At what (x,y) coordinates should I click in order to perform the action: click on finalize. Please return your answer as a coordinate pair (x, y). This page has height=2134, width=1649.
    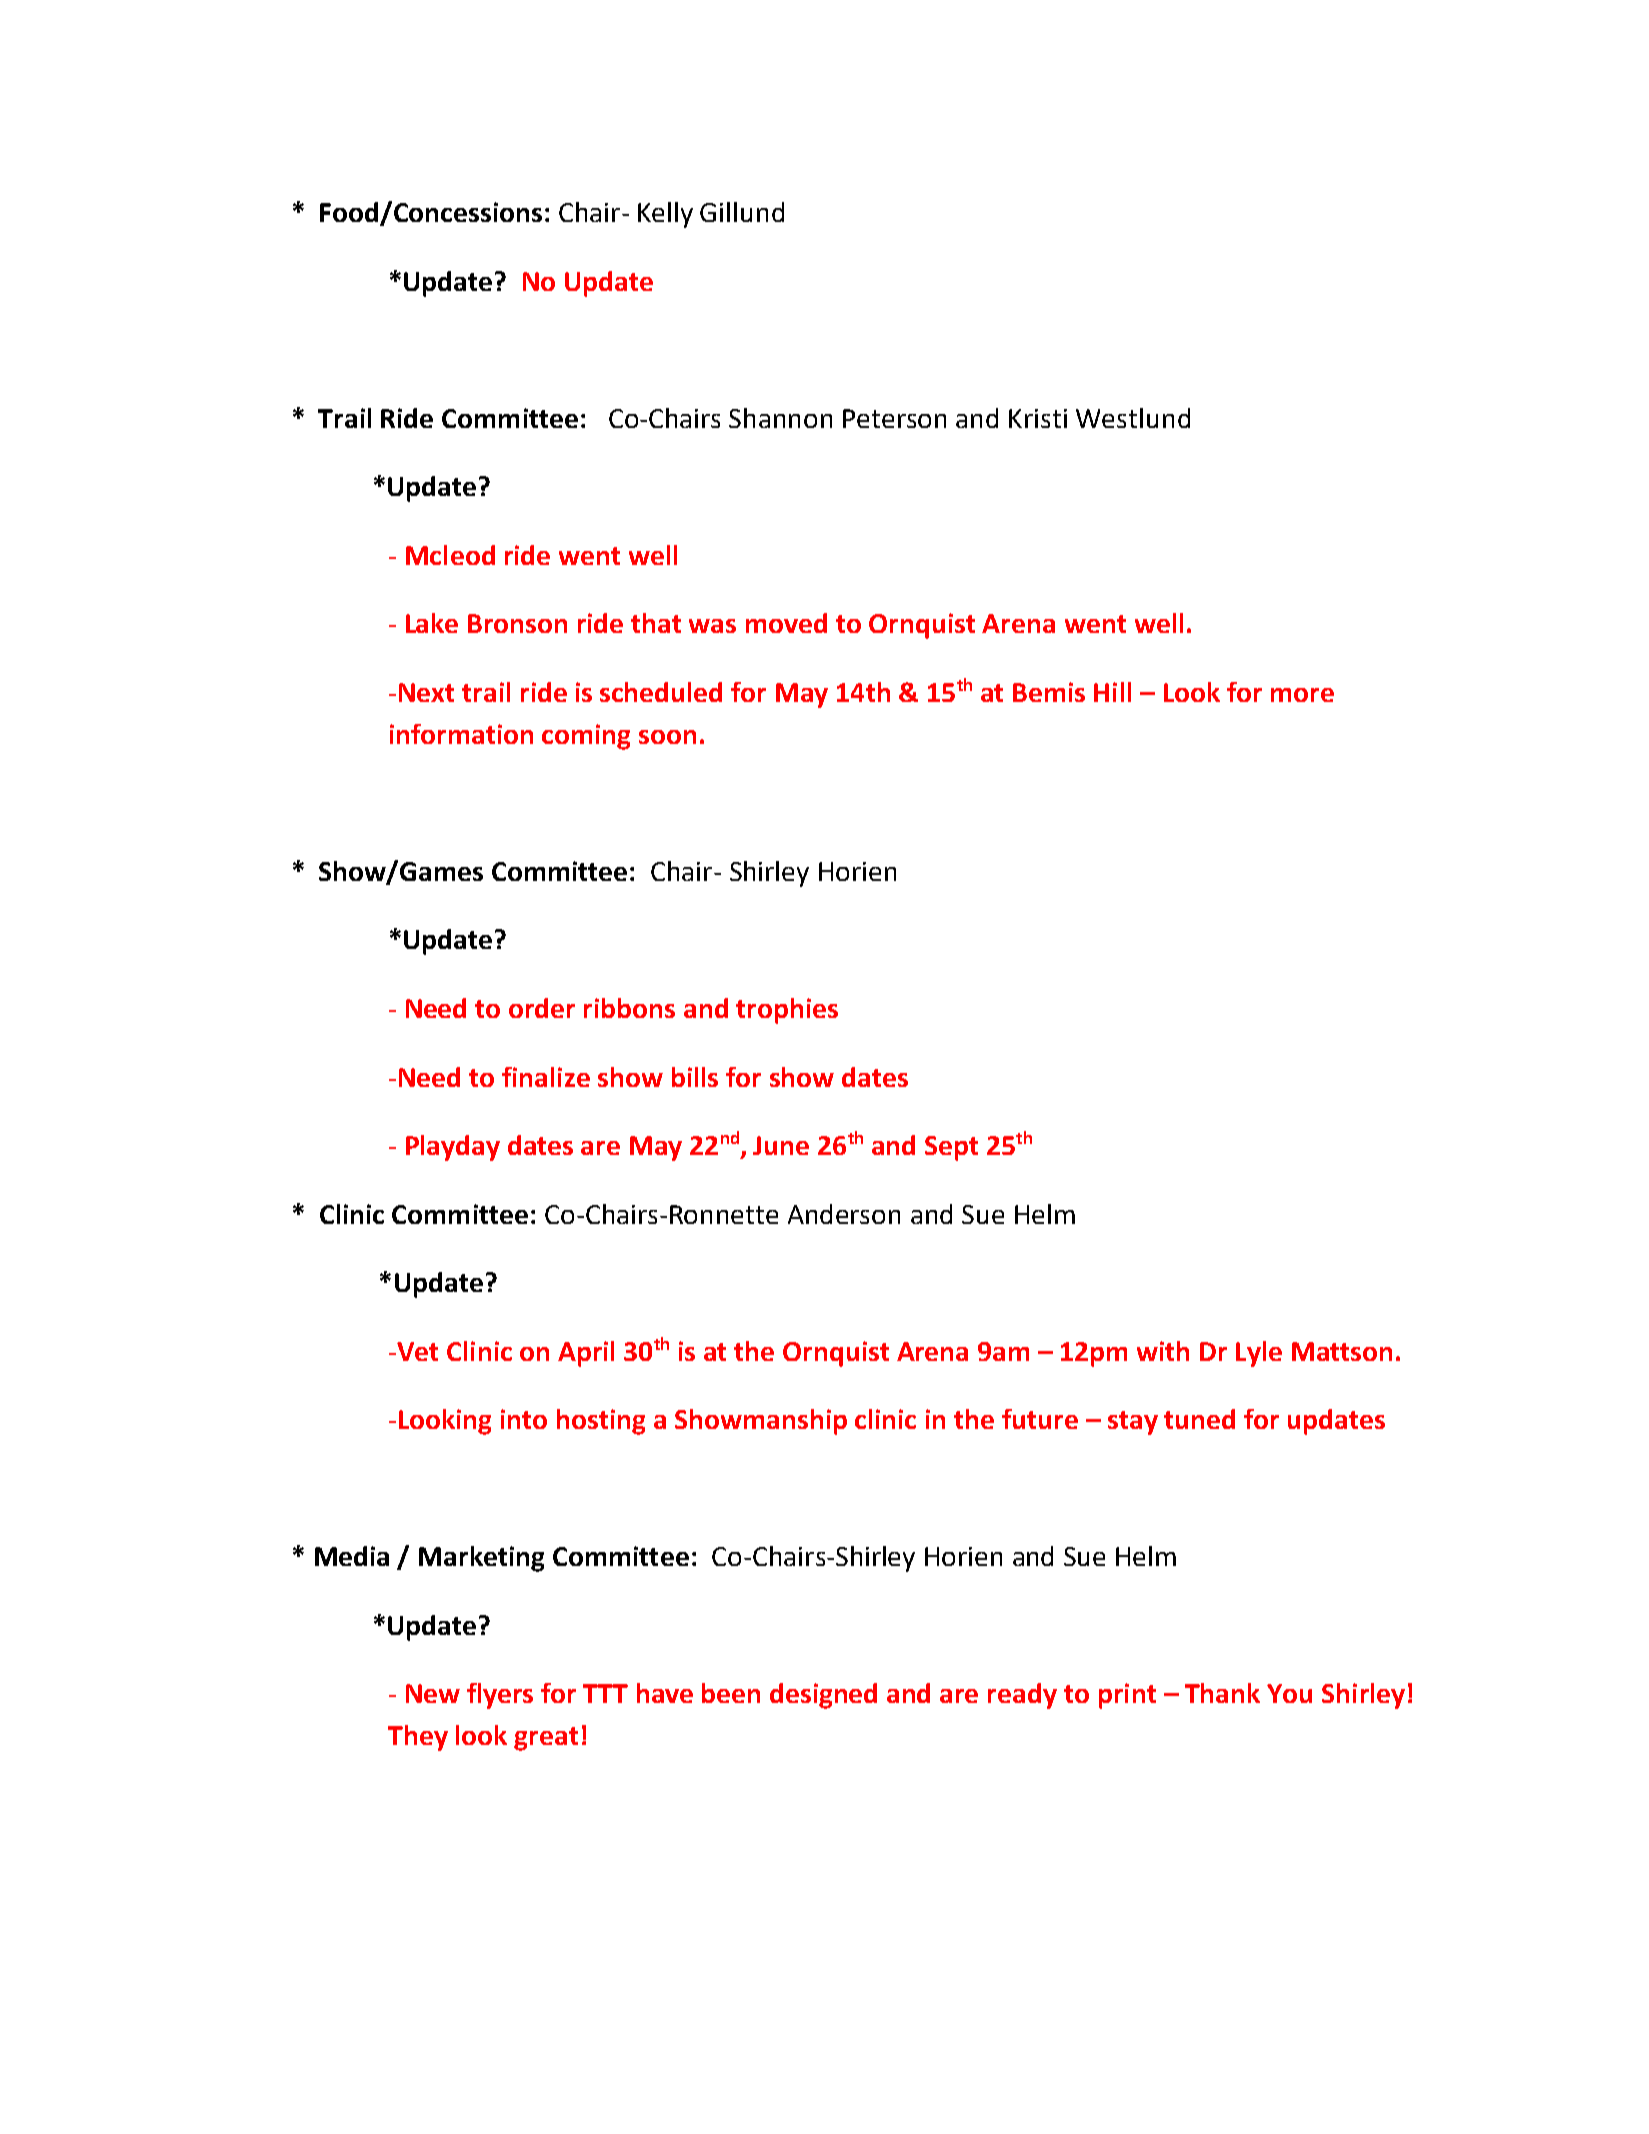
    Looking at the image, I should click on (546, 1077).
